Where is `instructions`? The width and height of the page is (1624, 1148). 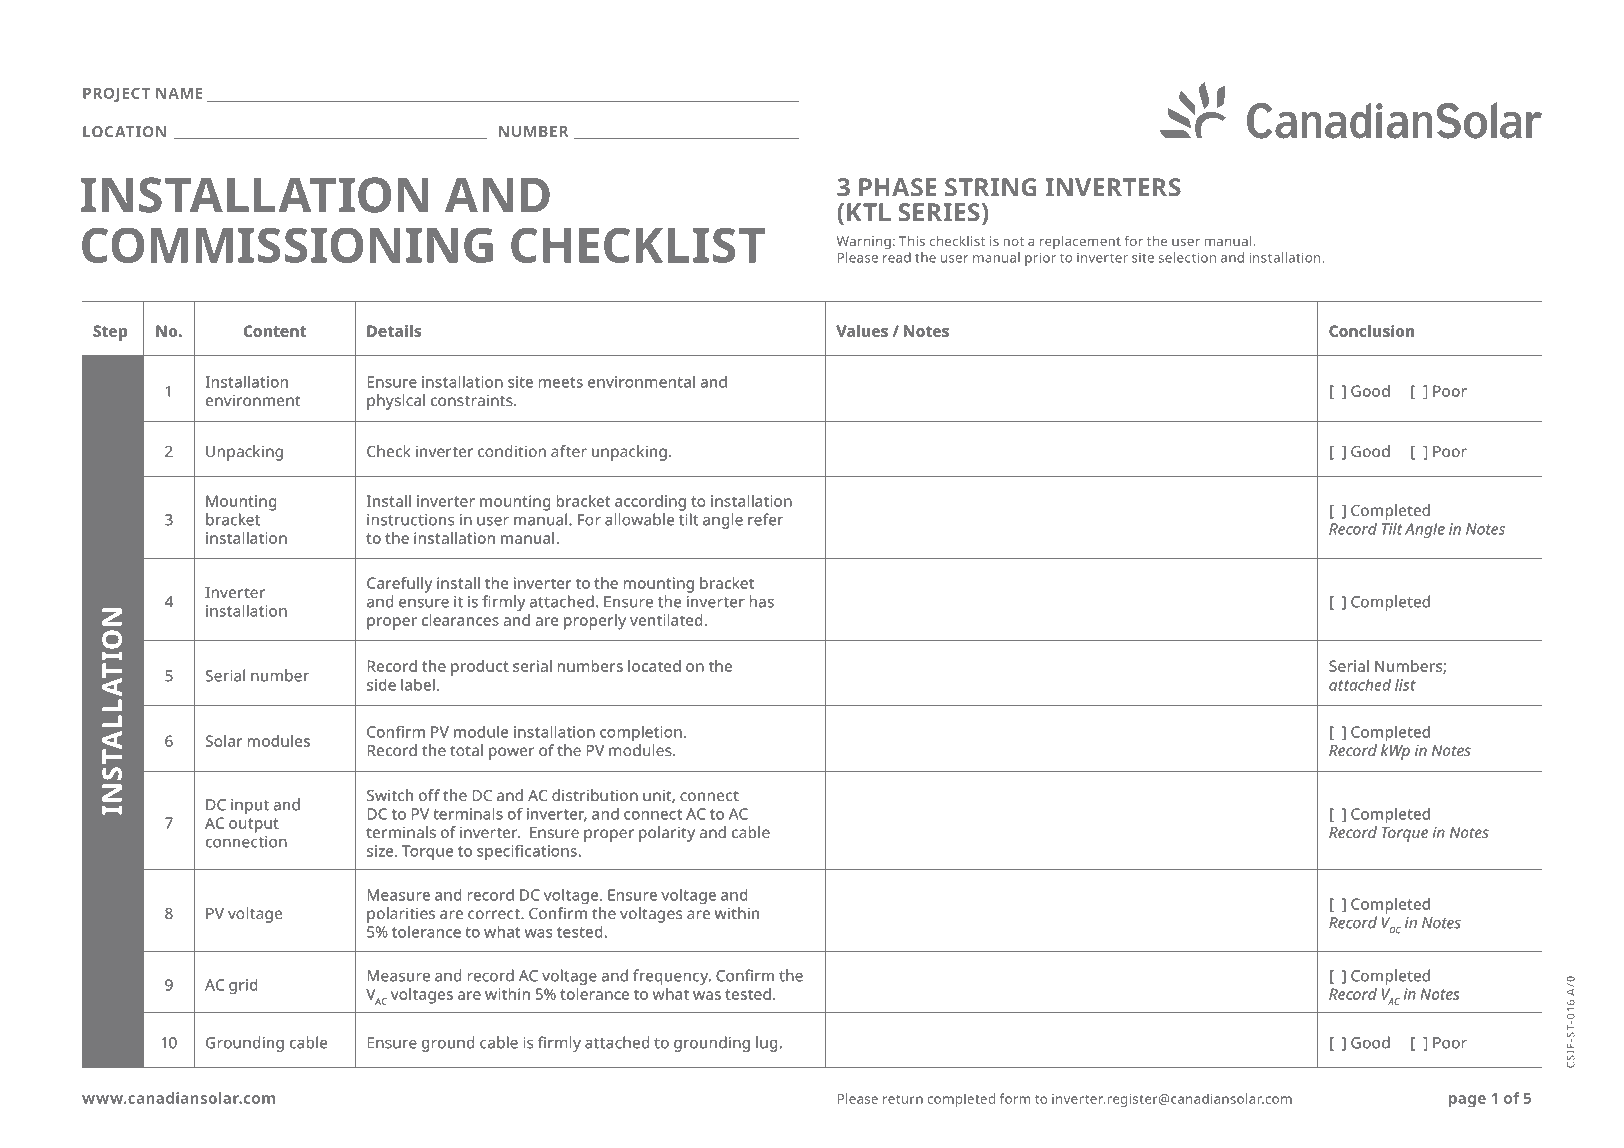 instructions is located at coordinates (410, 520).
